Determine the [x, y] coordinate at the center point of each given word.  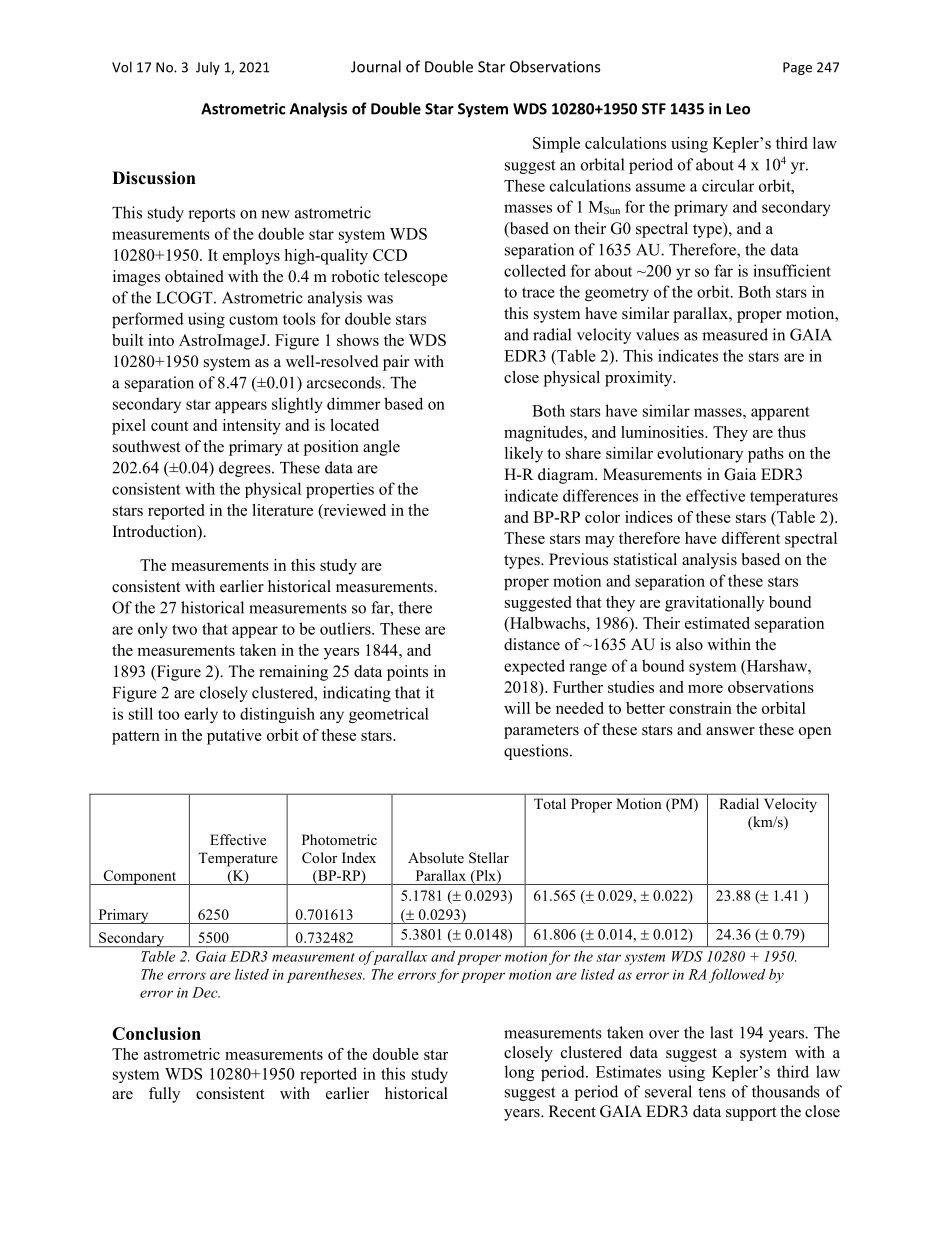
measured [735, 334]
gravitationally [714, 604]
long [519, 1073]
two [184, 629]
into [161, 340]
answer [730, 731]
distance [532, 644]
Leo [738, 109]
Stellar [489, 858]
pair [396, 363]
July [208, 68]
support [751, 1114]
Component [140, 877]
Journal [376, 66]
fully [164, 1095]
